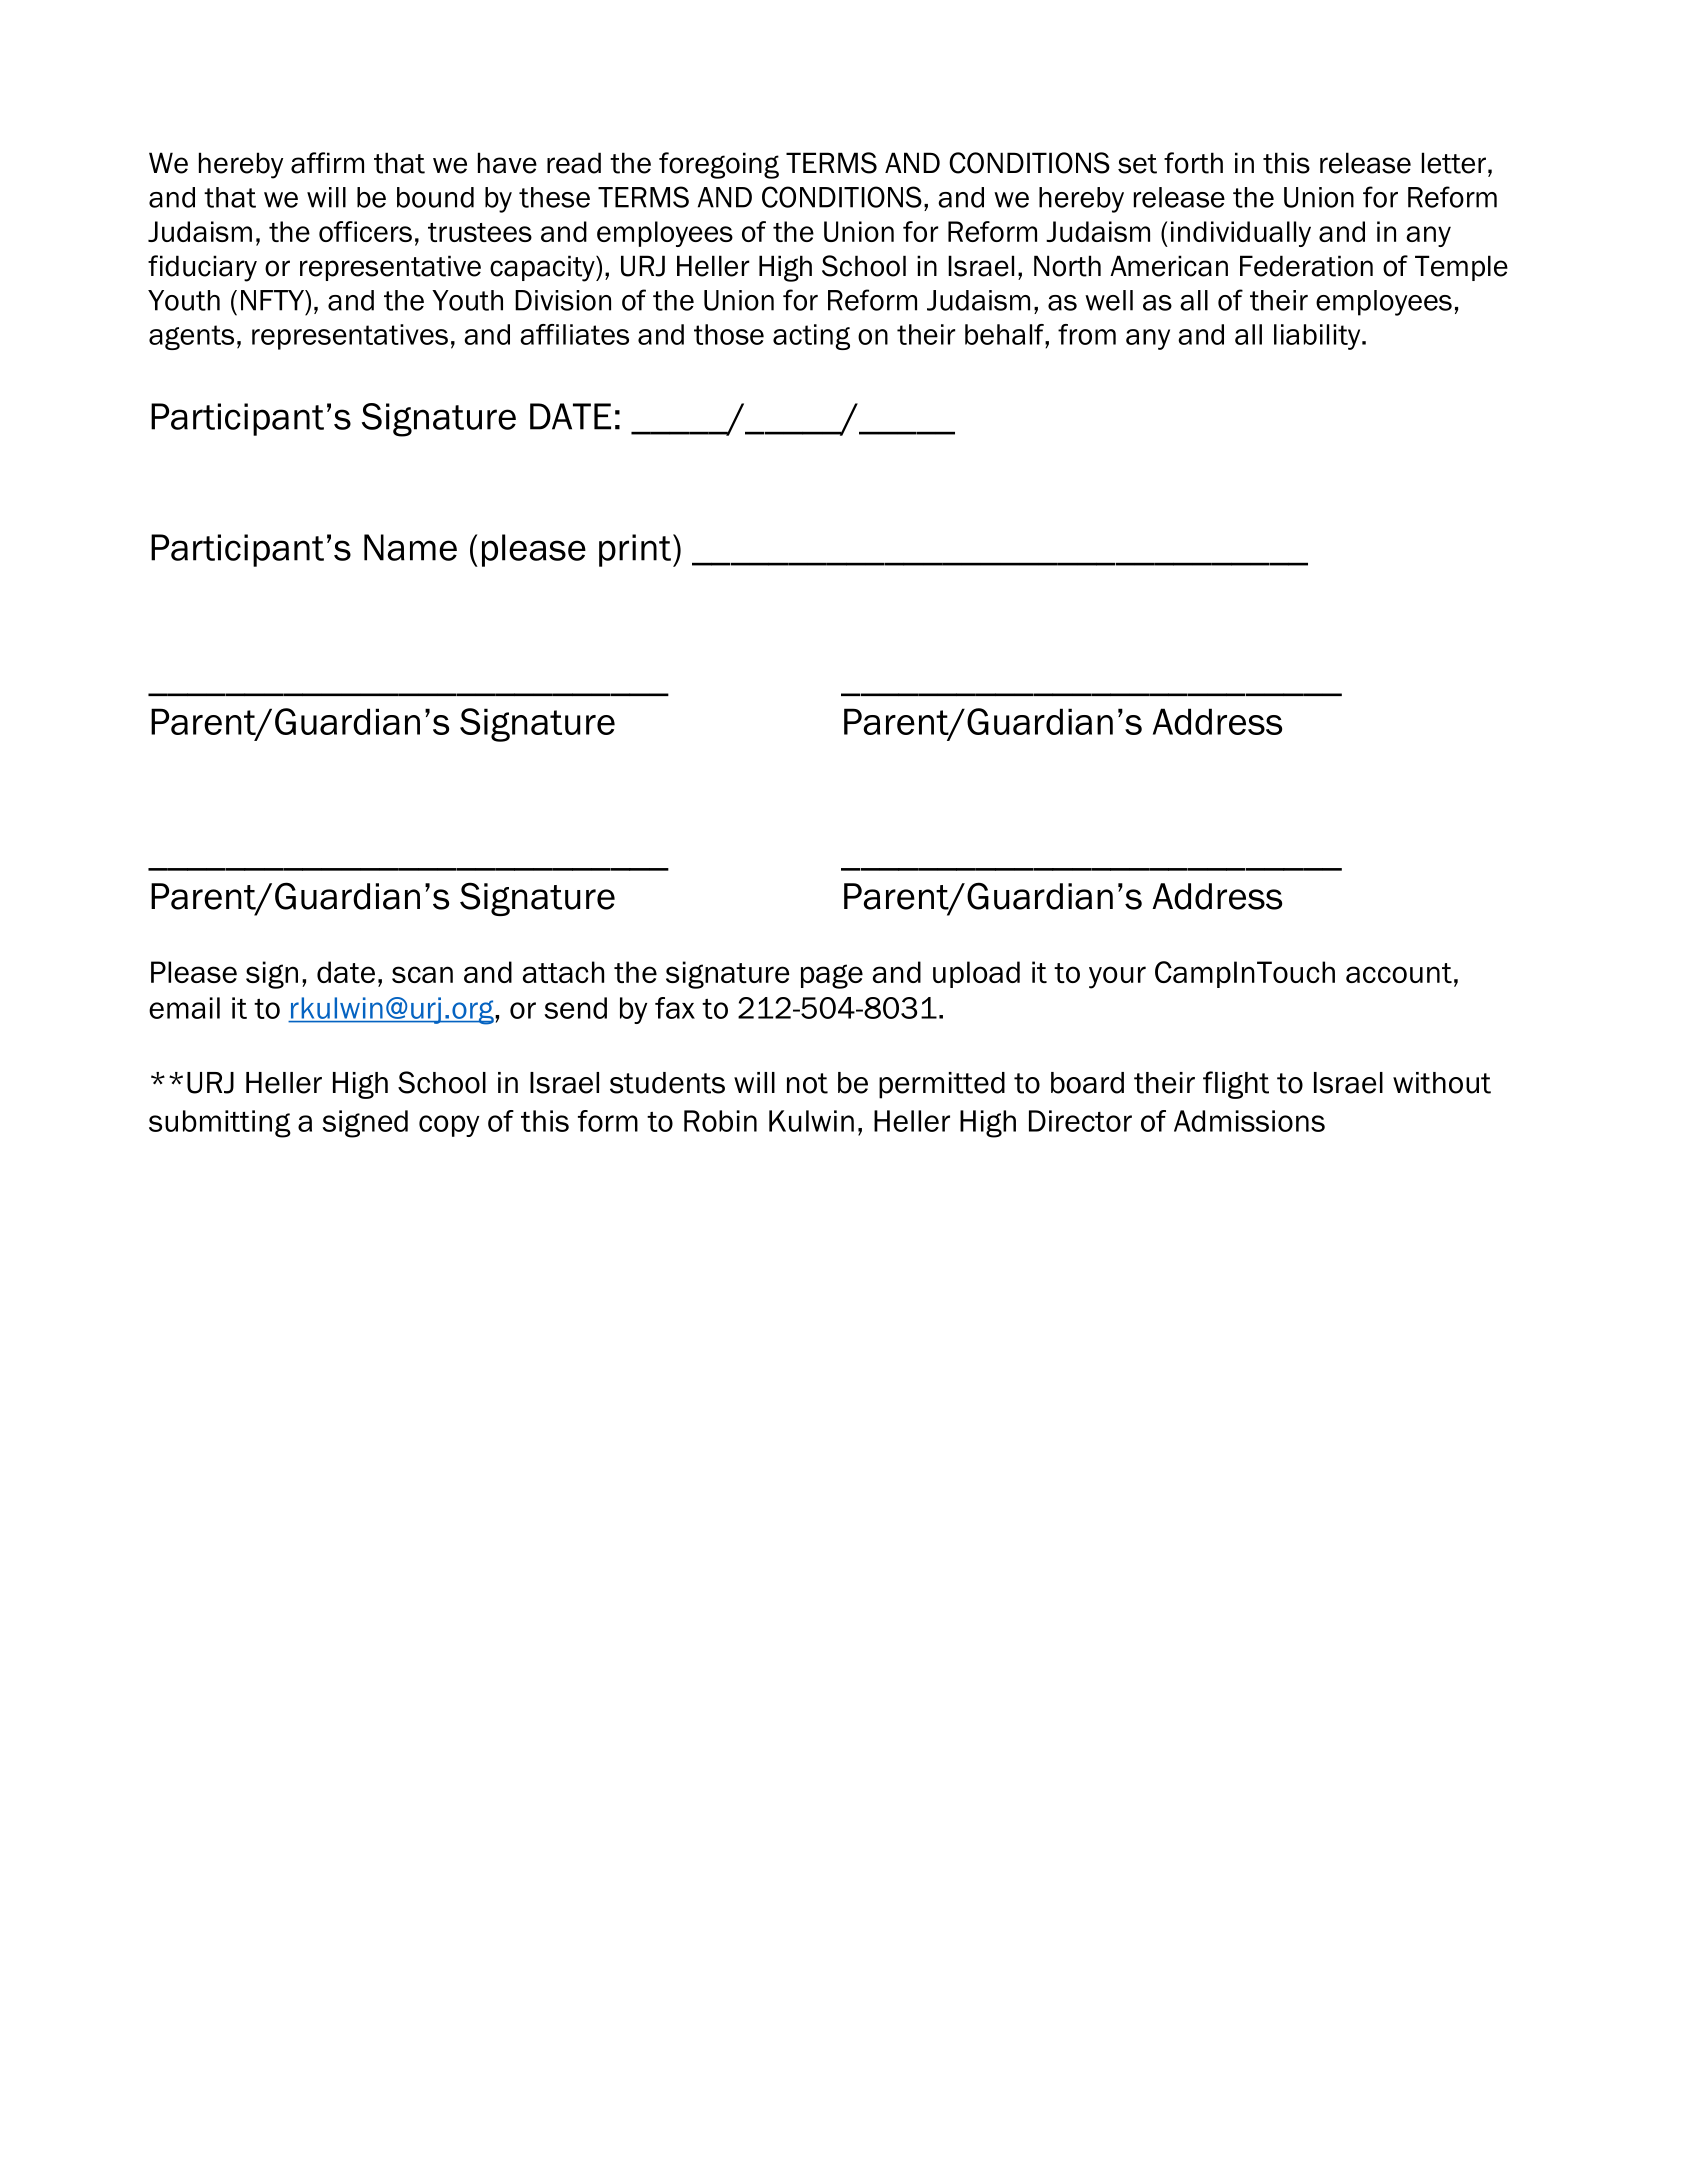 The height and width of the screenshot is (2176, 1682). I want to click on from, so click(1087, 334).
